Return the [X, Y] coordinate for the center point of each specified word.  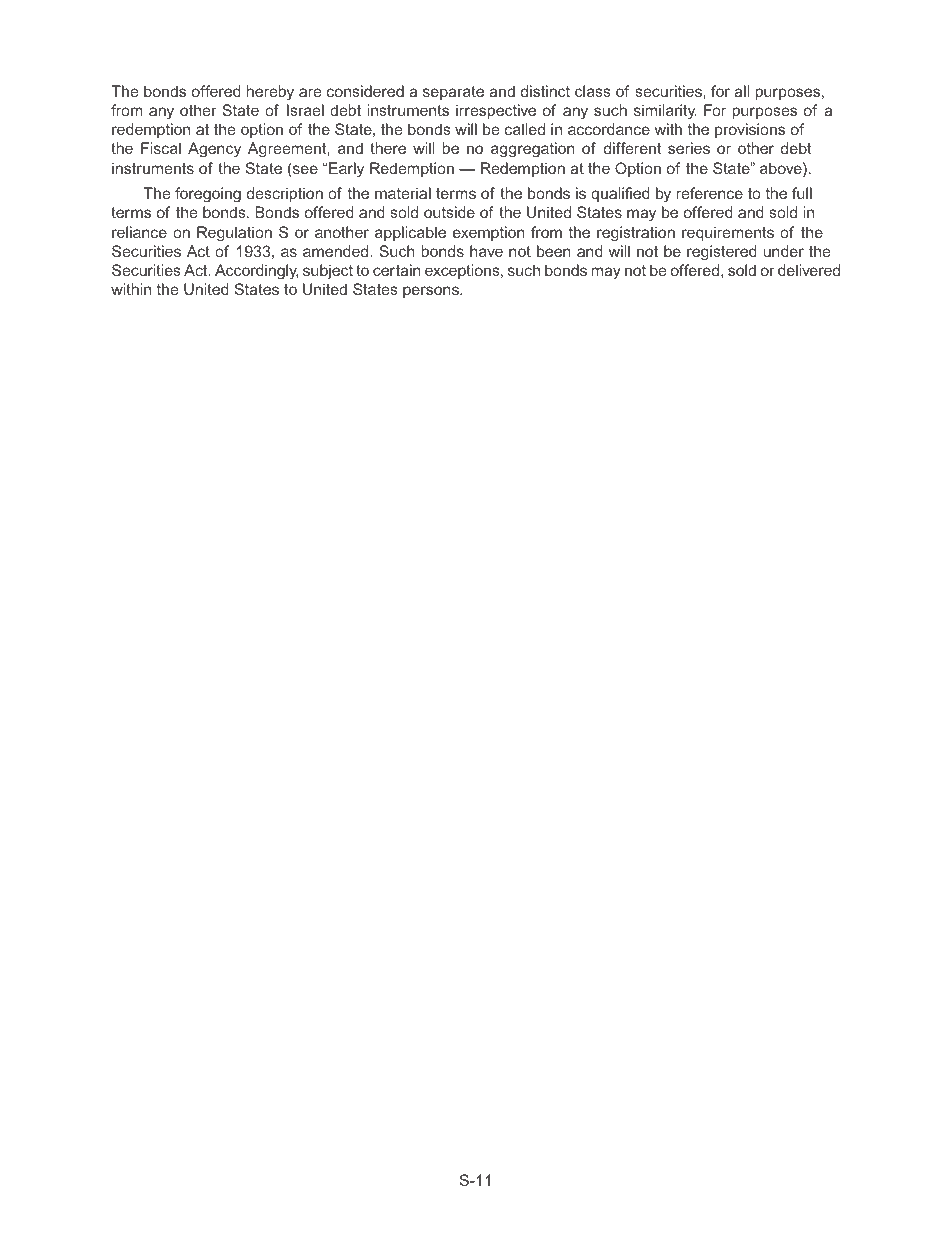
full [802, 193]
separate [453, 93]
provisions [750, 130]
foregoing [208, 195]
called [525, 129]
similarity [665, 112]
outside [449, 212]
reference [710, 193]
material [403, 193]
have [486, 251]
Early [346, 170]
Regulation [234, 234]
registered [722, 253]
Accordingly [256, 272]
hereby [270, 93]
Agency [214, 150]
